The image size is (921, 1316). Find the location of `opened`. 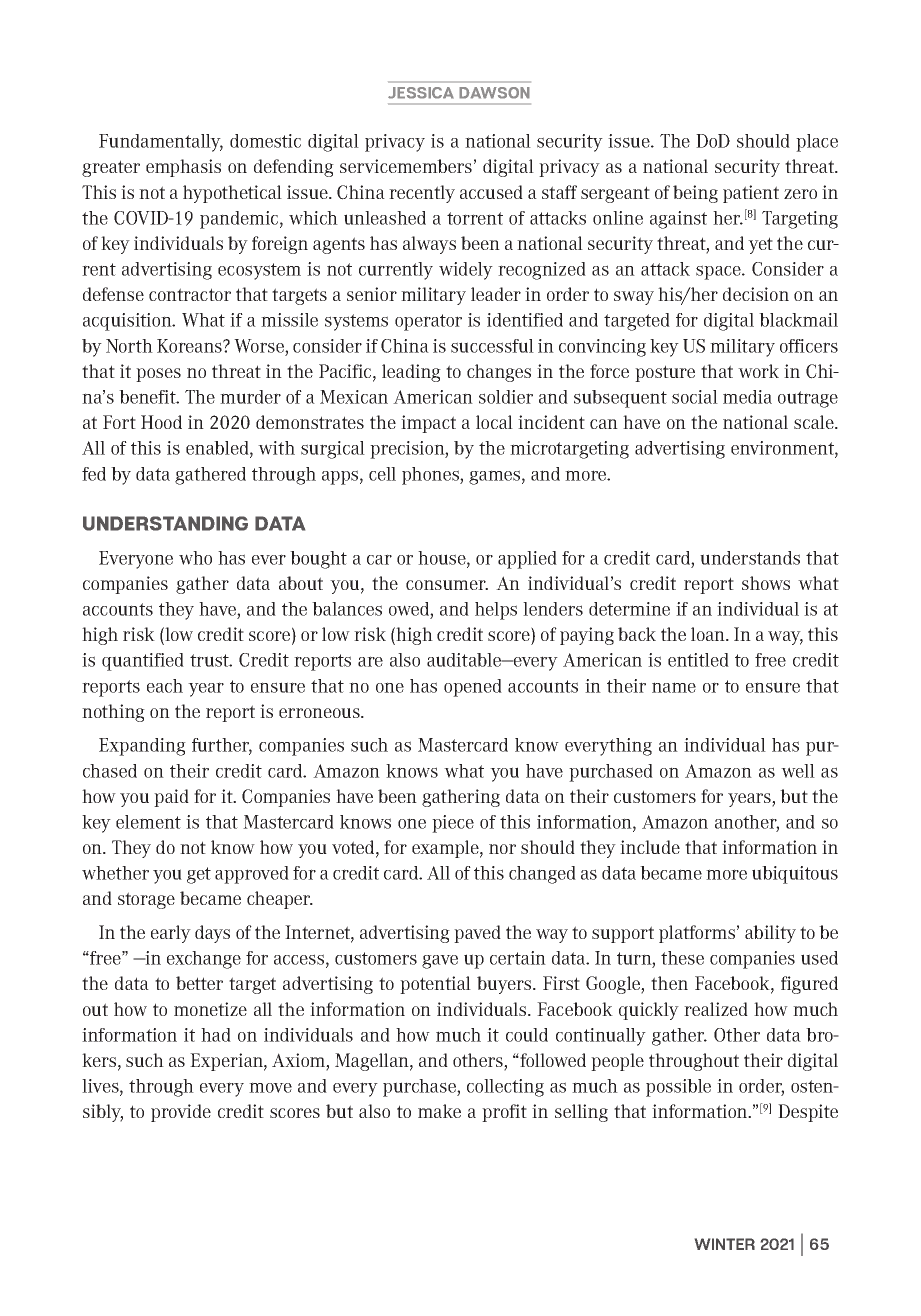

opened is located at coordinates (473, 688).
